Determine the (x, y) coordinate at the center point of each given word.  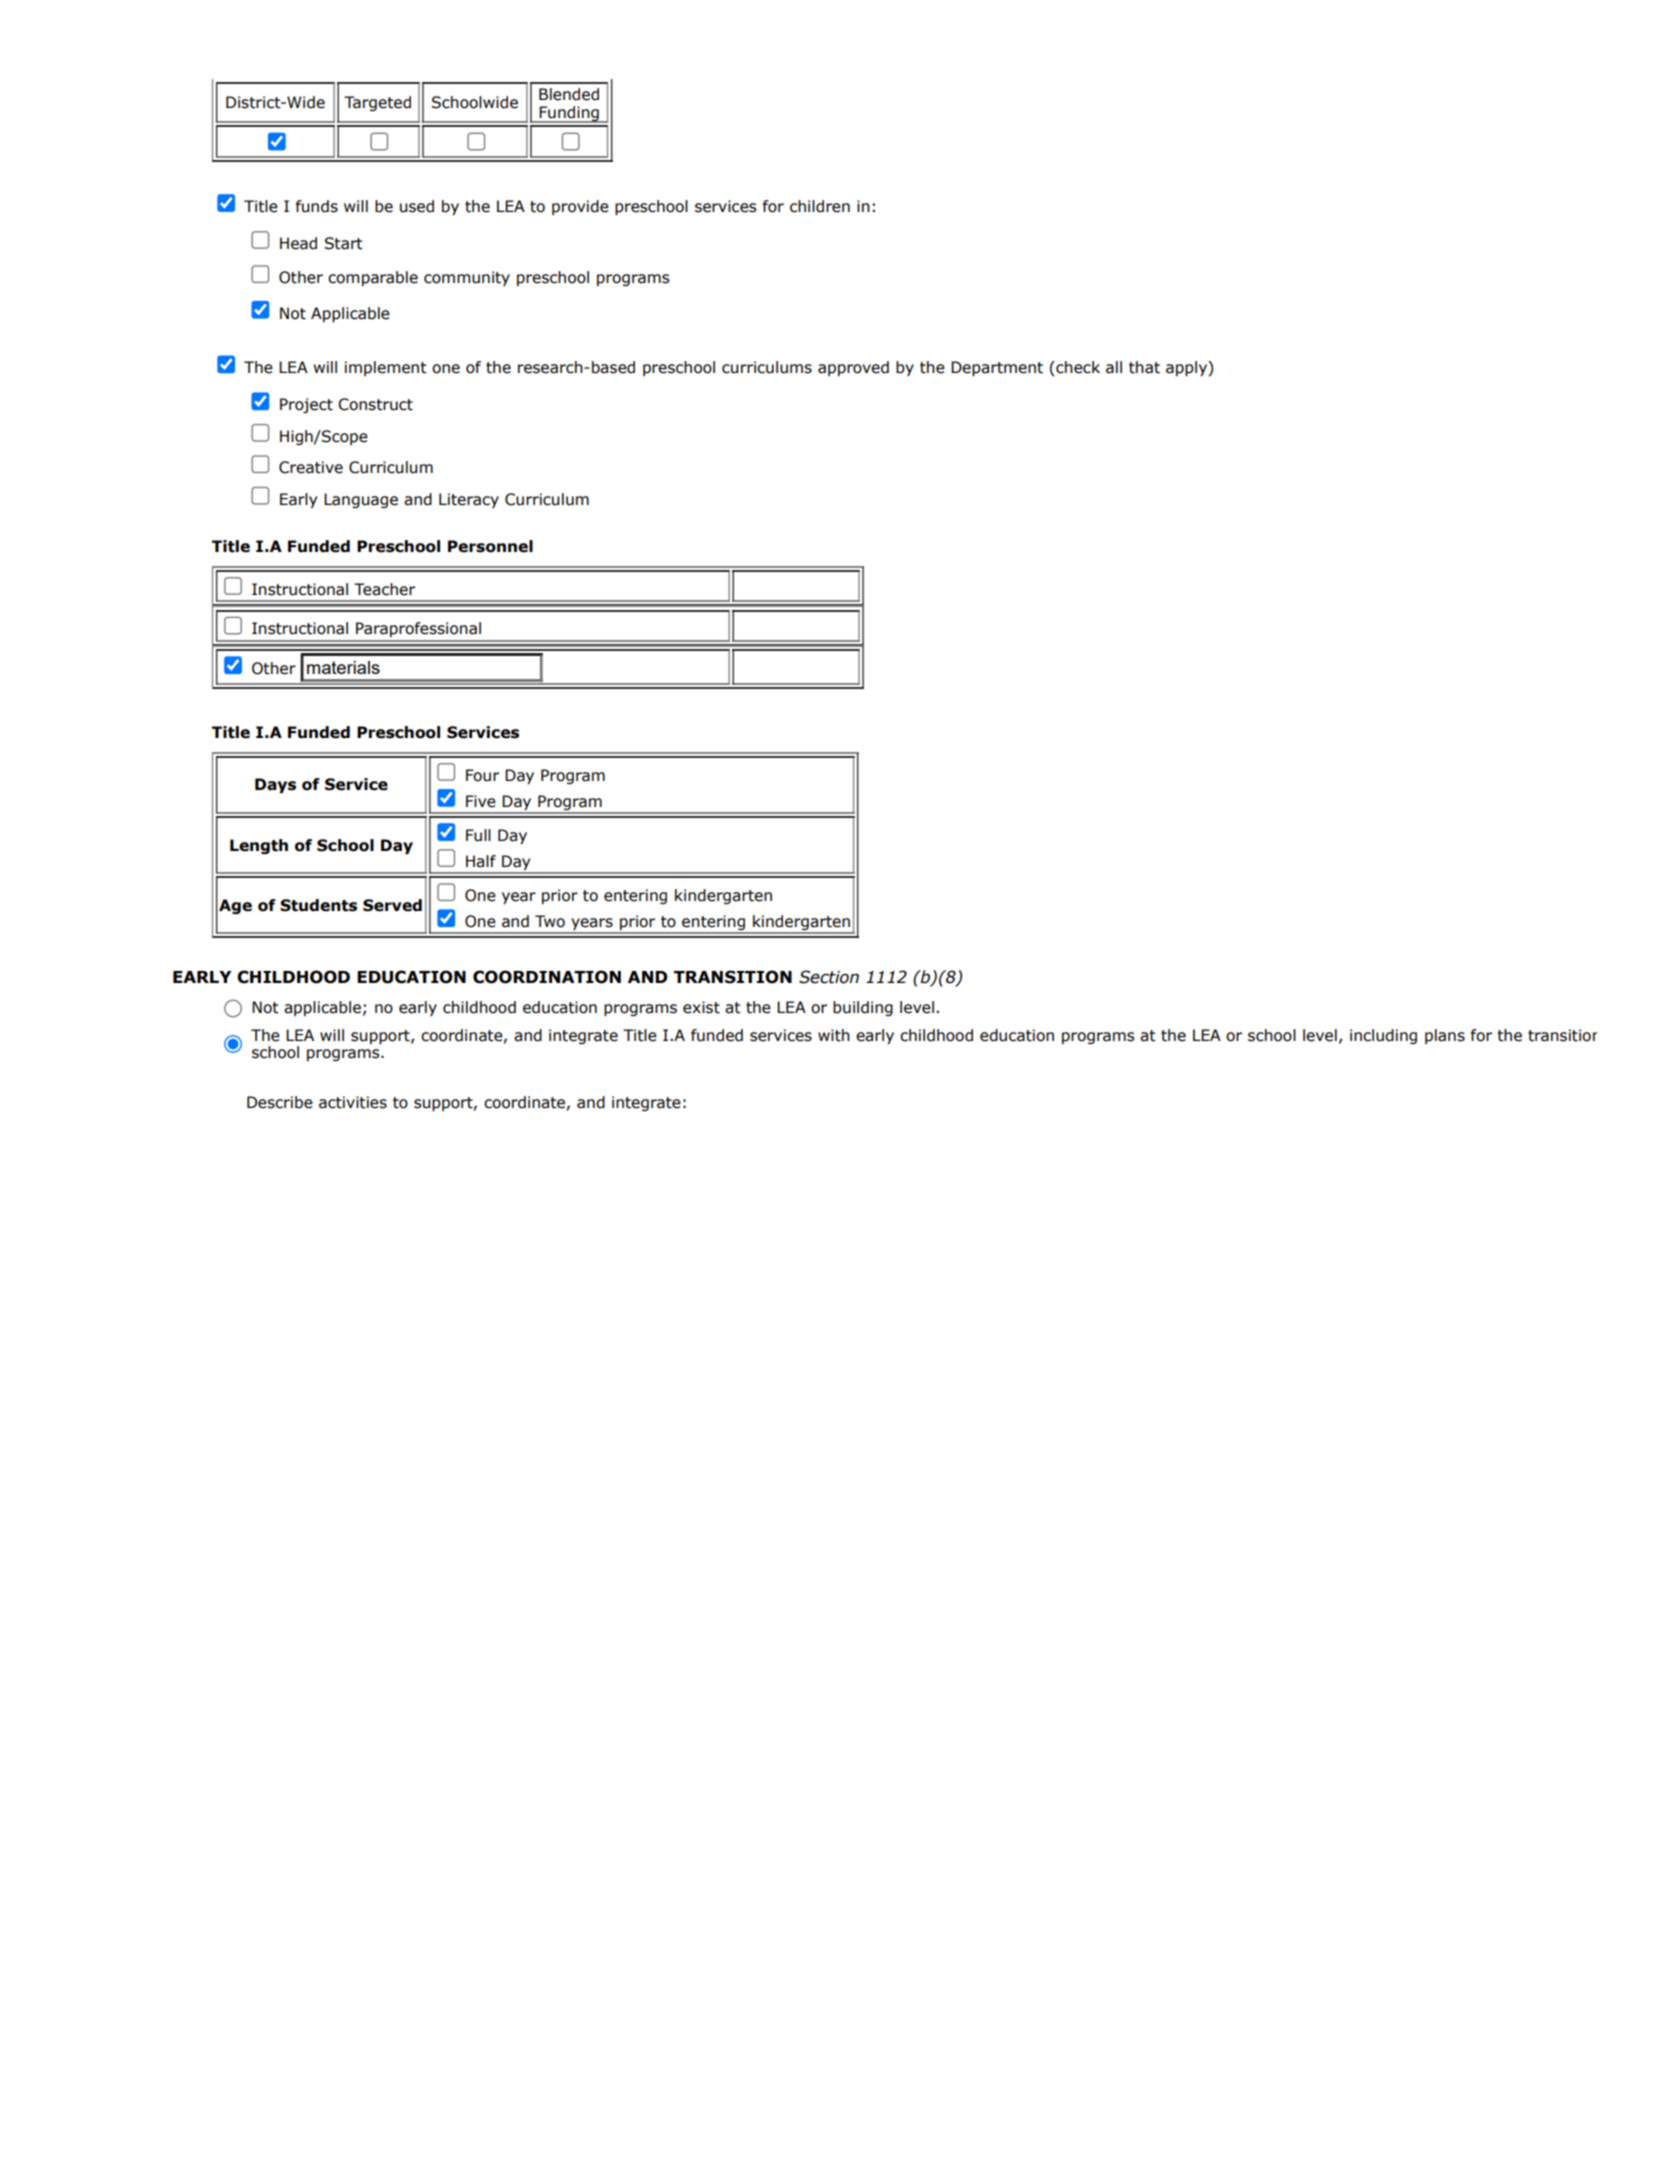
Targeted (377, 103)
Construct (375, 404)
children (820, 206)
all (1114, 367)
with (834, 1035)
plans (1445, 1036)
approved (853, 368)
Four (482, 775)
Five (481, 801)
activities (353, 1102)
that (1144, 367)
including (1383, 1036)
